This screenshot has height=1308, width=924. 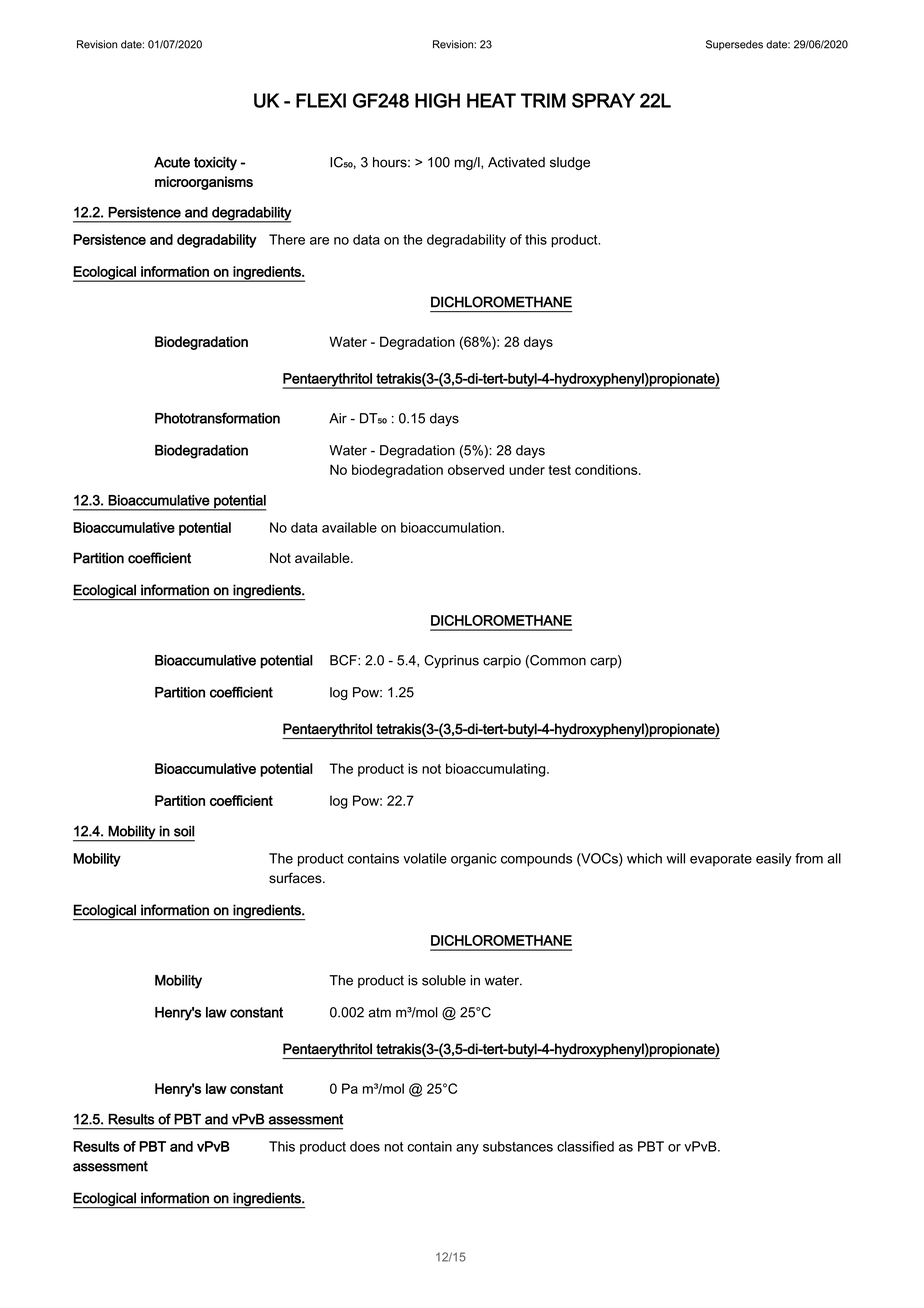 What do you see at coordinates (184, 831) in the screenshot?
I see `soil` at bounding box center [184, 831].
